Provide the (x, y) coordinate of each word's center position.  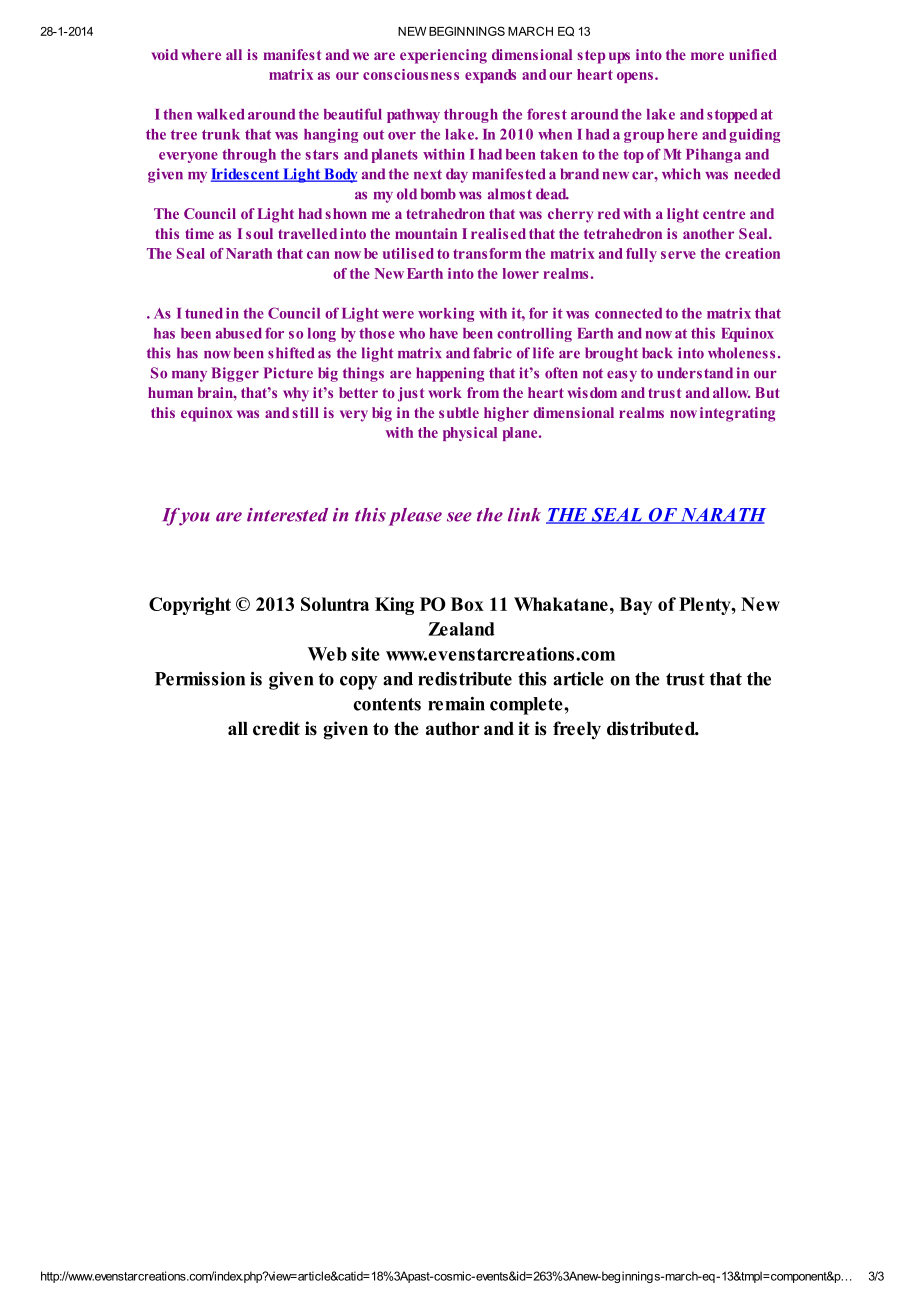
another (708, 233)
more (707, 56)
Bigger (235, 374)
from (483, 392)
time (199, 233)
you (194, 519)
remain (456, 704)
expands (490, 76)
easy (622, 376)
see (459, 517)
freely (577, 730)
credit (276, 728)
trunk (221, 134)
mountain (426, 233)
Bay (636, 606)
